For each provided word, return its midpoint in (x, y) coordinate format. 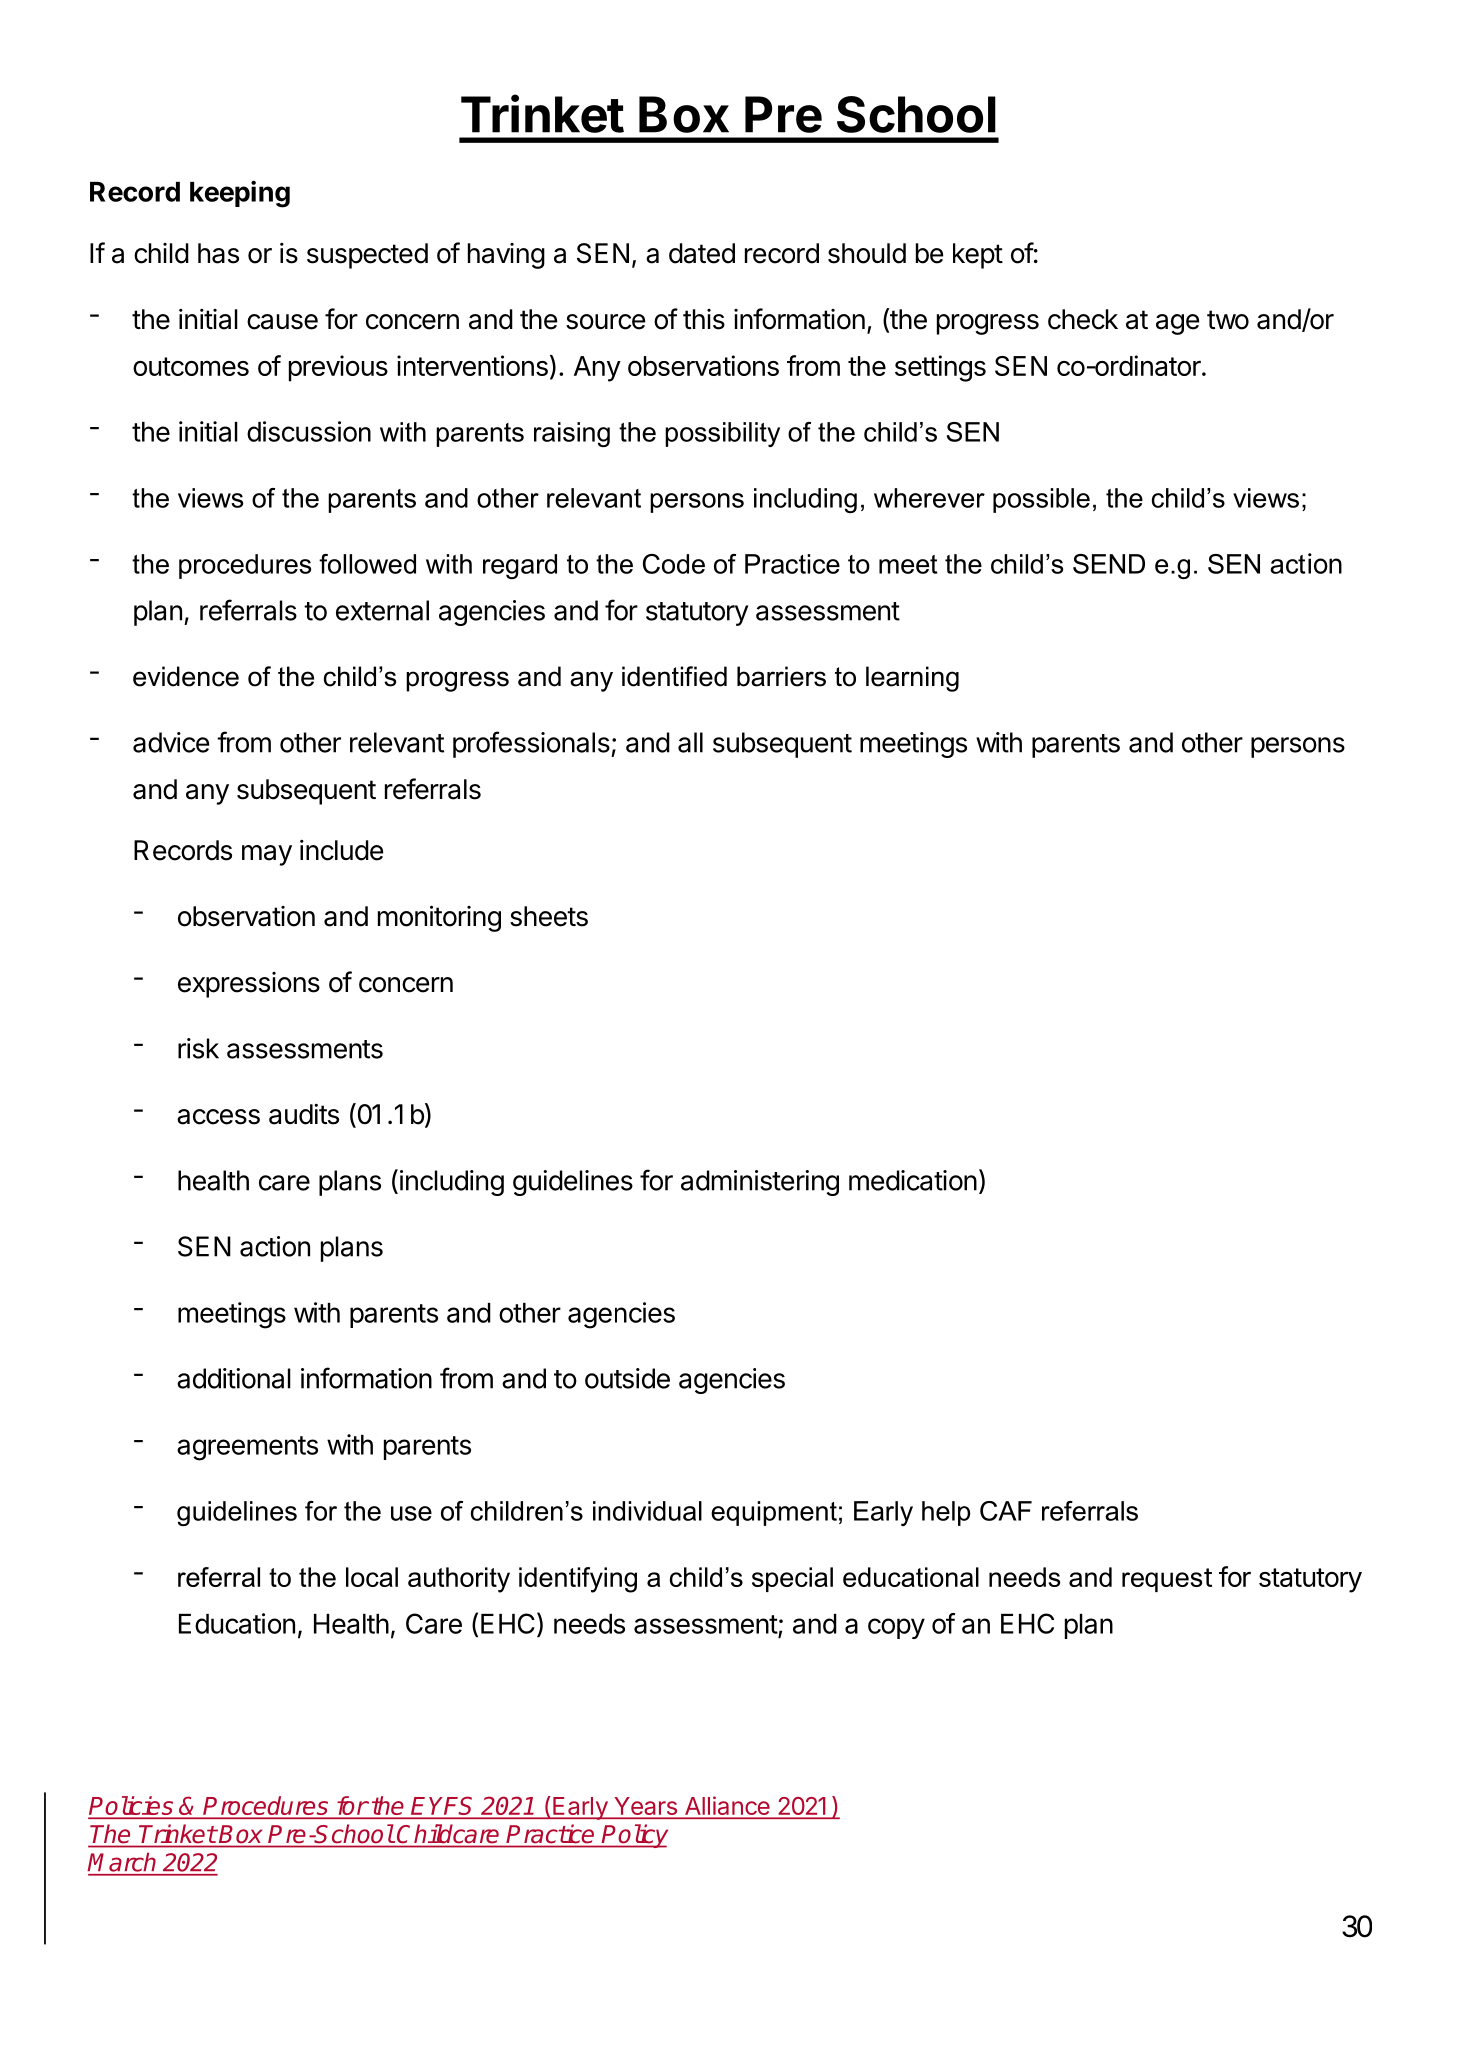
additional (234, 1378)
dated (702, 253)
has (218, 253)
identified (674, 676)
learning (912, 679)
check (1083, 319)
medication (913, 1180)
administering (760, 1183)
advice (171, 742)
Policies (132, 1807)
